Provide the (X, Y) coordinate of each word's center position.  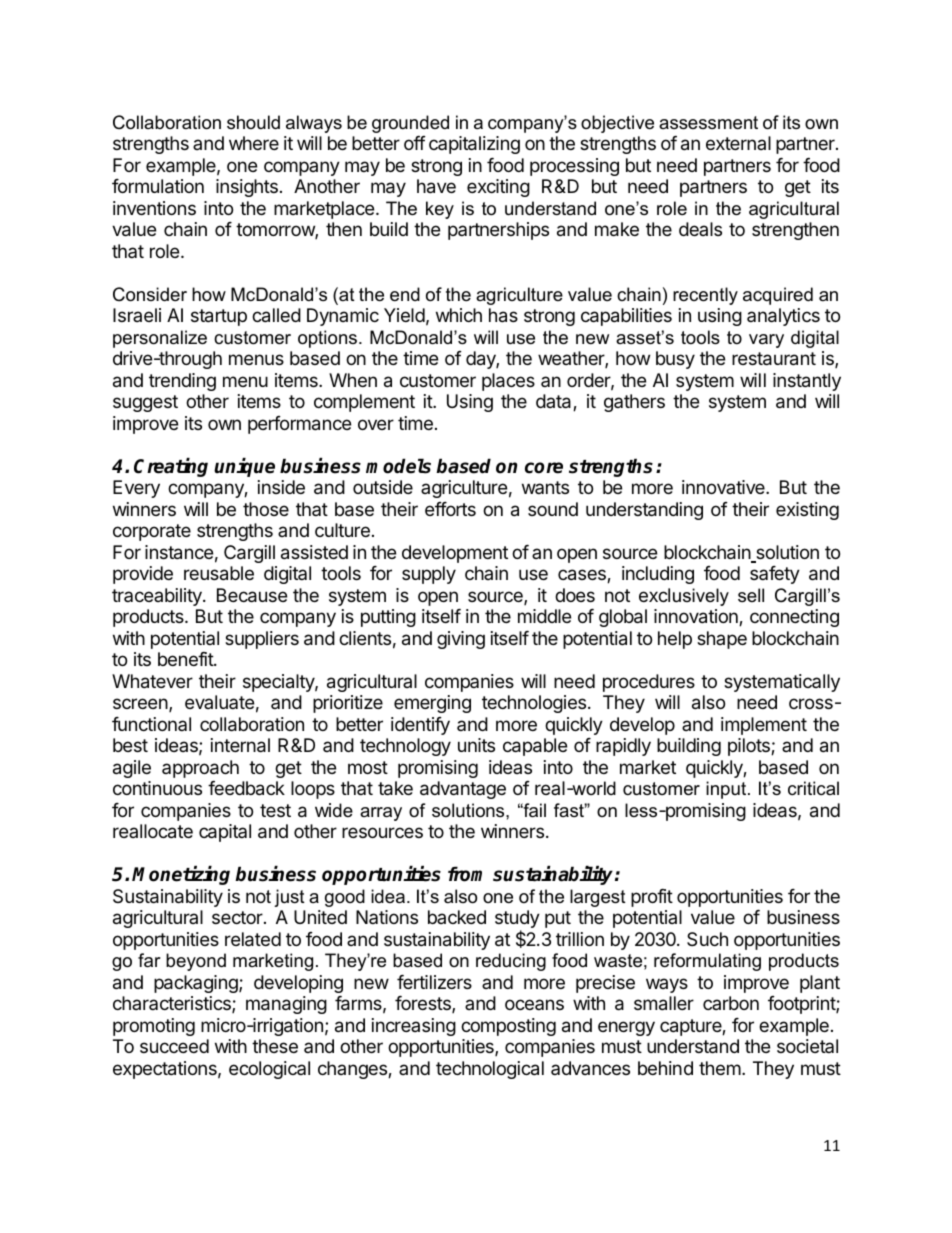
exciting (498, 188)
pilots (750, 747)
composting (508, 1027)
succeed (174, 1046)
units (476, 745)
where (254, 143)
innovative (724, 487)
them (720, 1068)
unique (244, 467)
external (738, 143)
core (544, 468)
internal (240, 745)
